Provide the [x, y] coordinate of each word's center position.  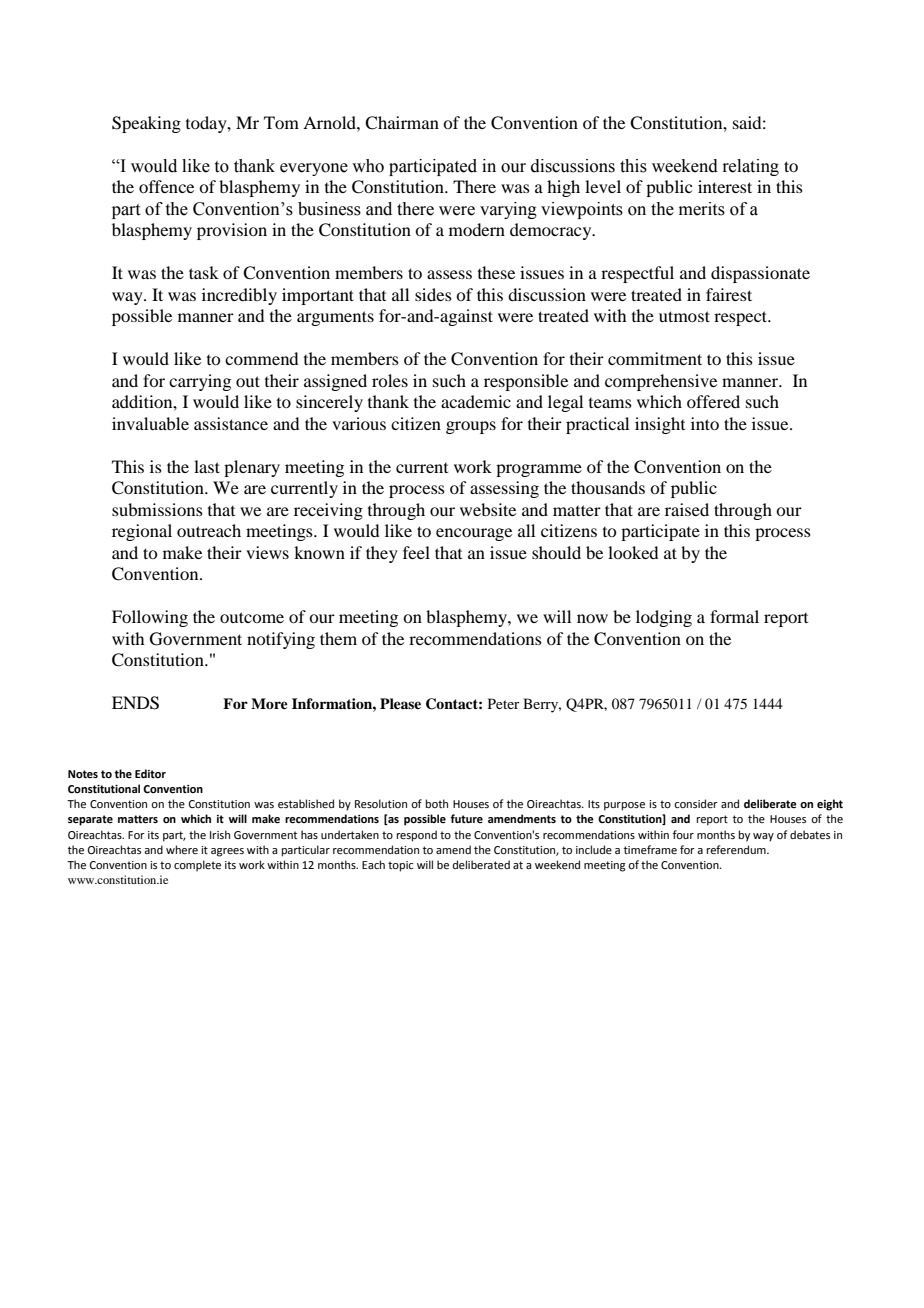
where [182, 849]
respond [417, 836]
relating [750, 167]
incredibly [239, 296]
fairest [729, 294]
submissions [157, 509]
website [488, 509]
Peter [504, 703]
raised [687, 509]
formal [734, 616]
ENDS [135, 703]
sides [433, 294]
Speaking [146, 124]
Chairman [402, 123]
